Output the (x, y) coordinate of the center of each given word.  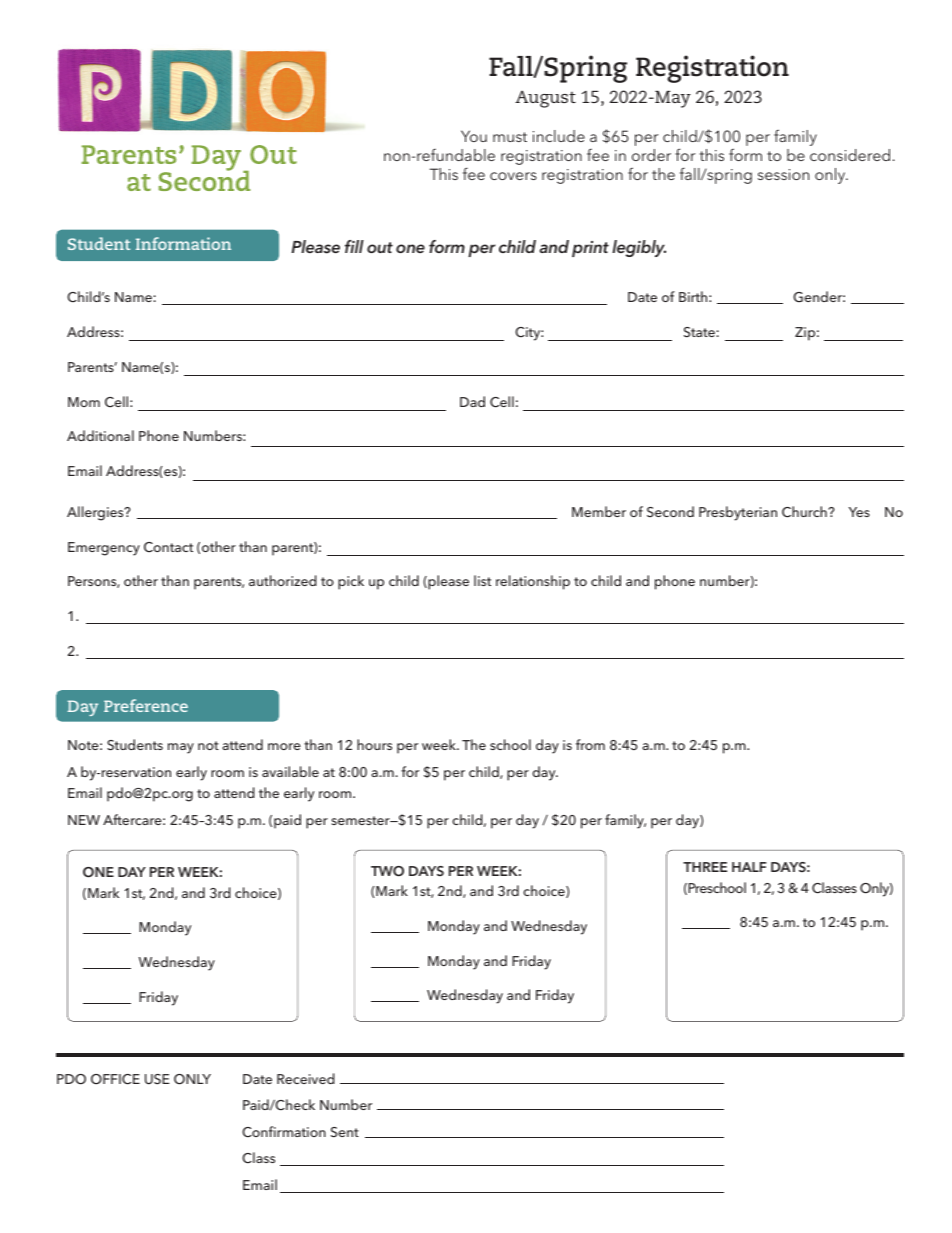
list (482, 580)
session (783, 174)
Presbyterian (738, 513)
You (474, 136)
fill (354, 246)
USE (157, 1079)
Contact (168, 547)
